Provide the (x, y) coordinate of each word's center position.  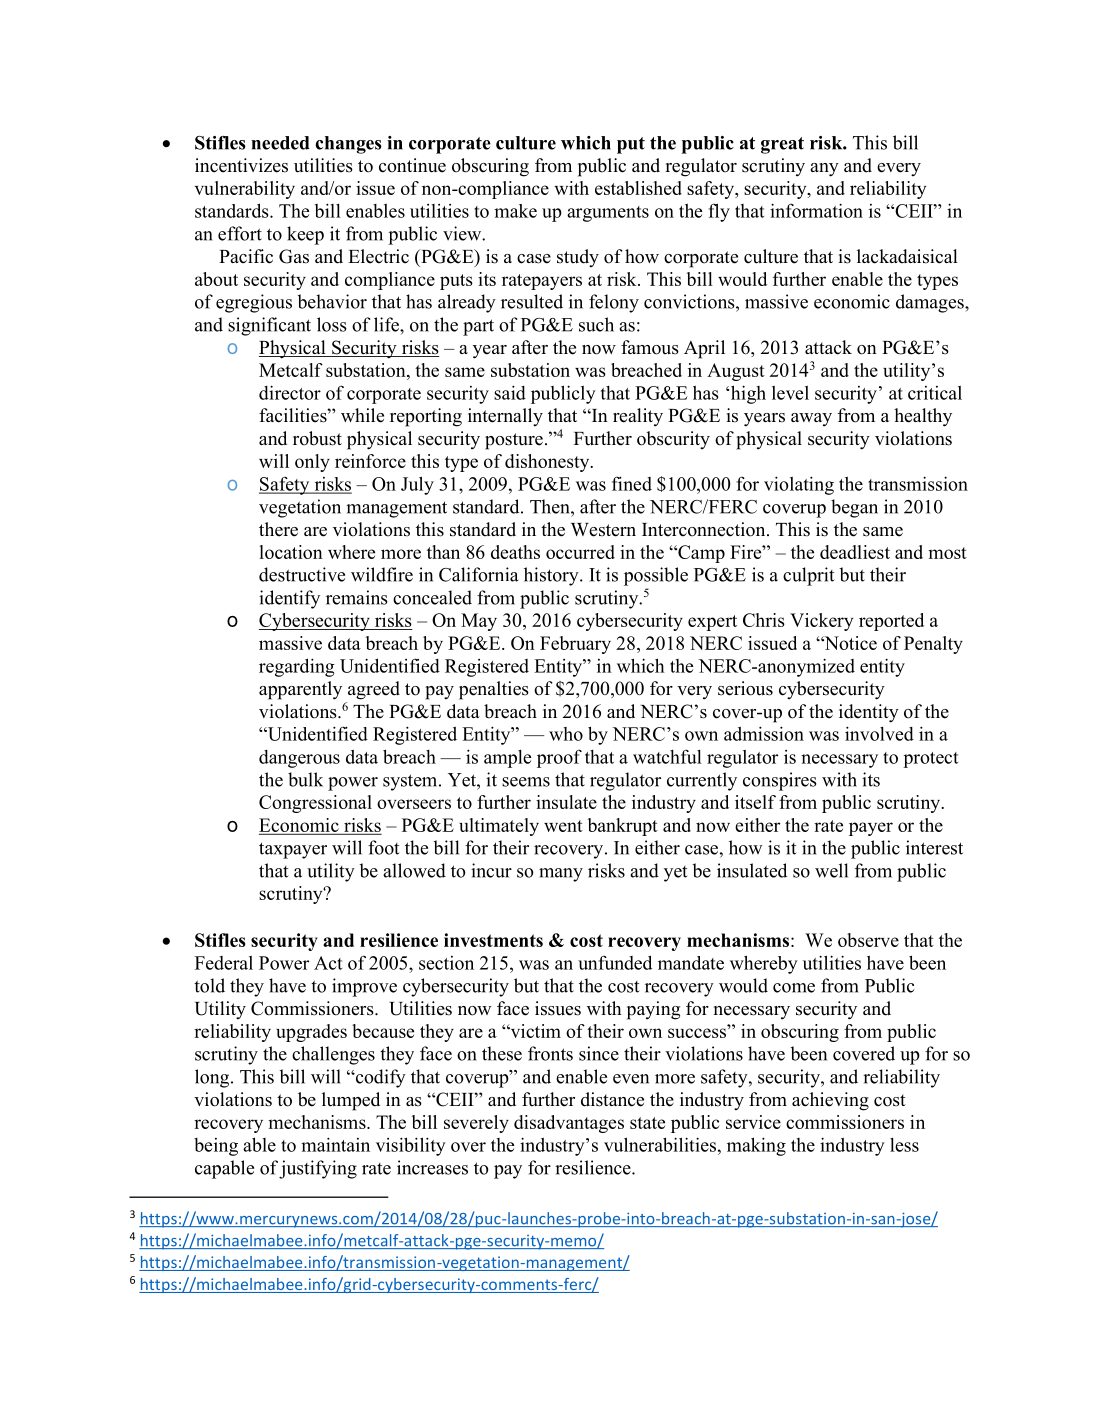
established (638, 188)
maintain (335, 1144)
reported (891, 622)
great (782, 145)
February (575, 645)
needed (280, 143)
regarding (297, 667)
